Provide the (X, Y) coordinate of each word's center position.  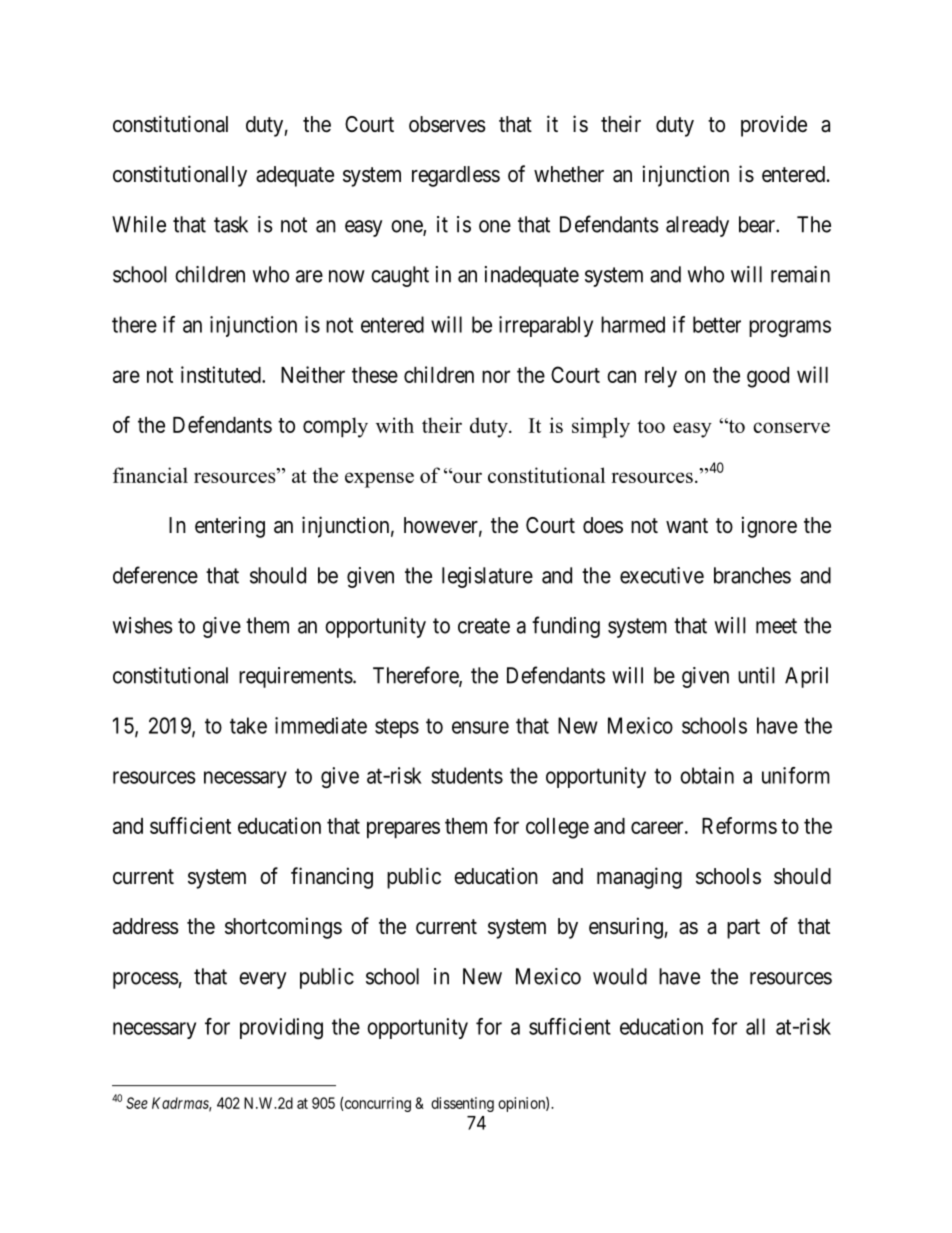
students (467, 775)
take (248, 725)
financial (150, 475)
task (231, 224)
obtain (707, 775)
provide (774, 126)
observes (447, 124)
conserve (791, 427)
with (395, 425)
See (137, 1103)
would (620, 976)
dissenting (462, 1104)
